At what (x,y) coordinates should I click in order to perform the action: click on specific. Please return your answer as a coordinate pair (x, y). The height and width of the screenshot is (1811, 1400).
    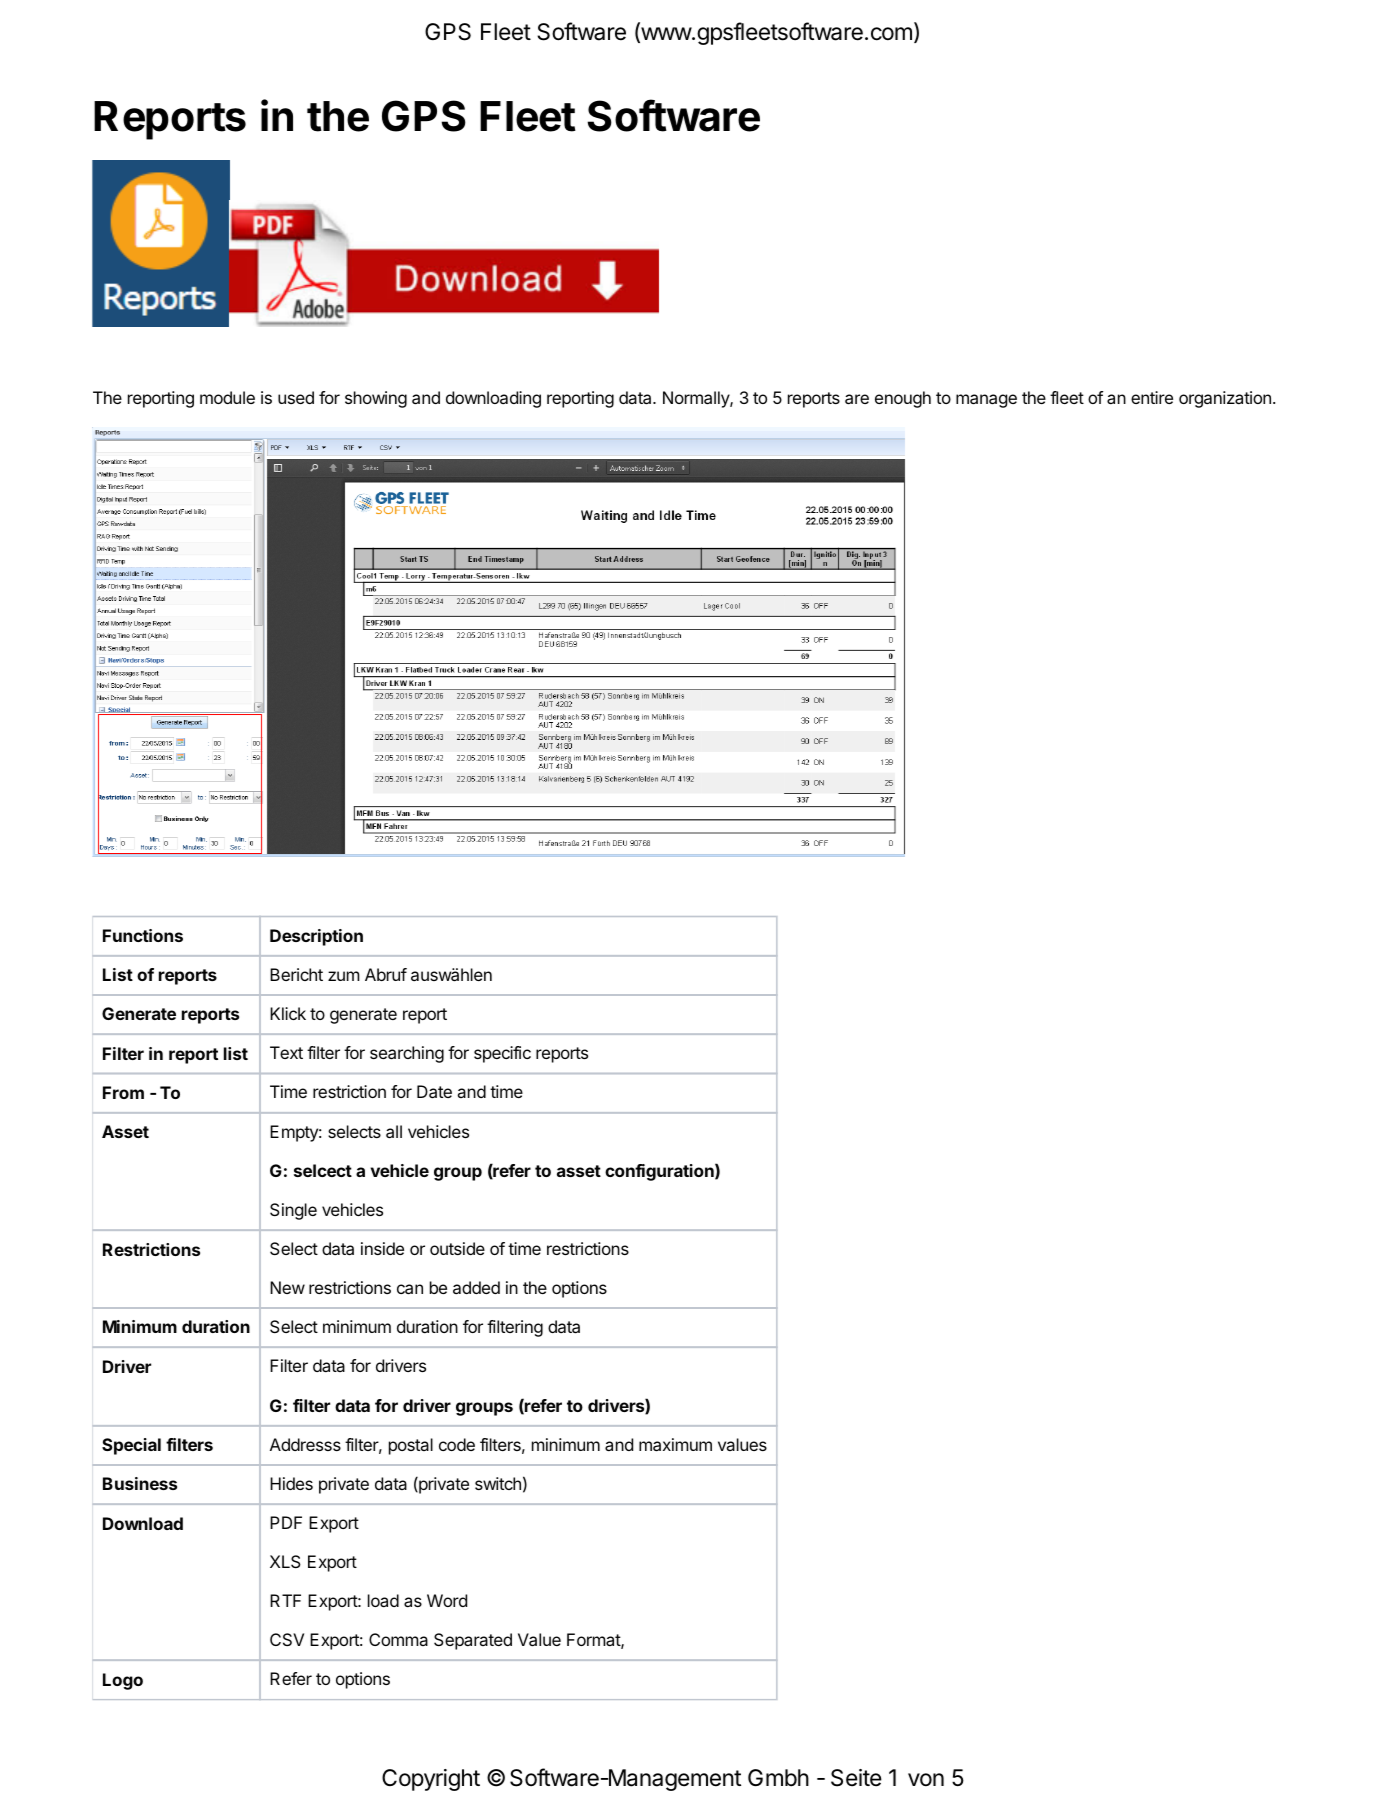
    Looking at the image, I should click on (502, 1054).
